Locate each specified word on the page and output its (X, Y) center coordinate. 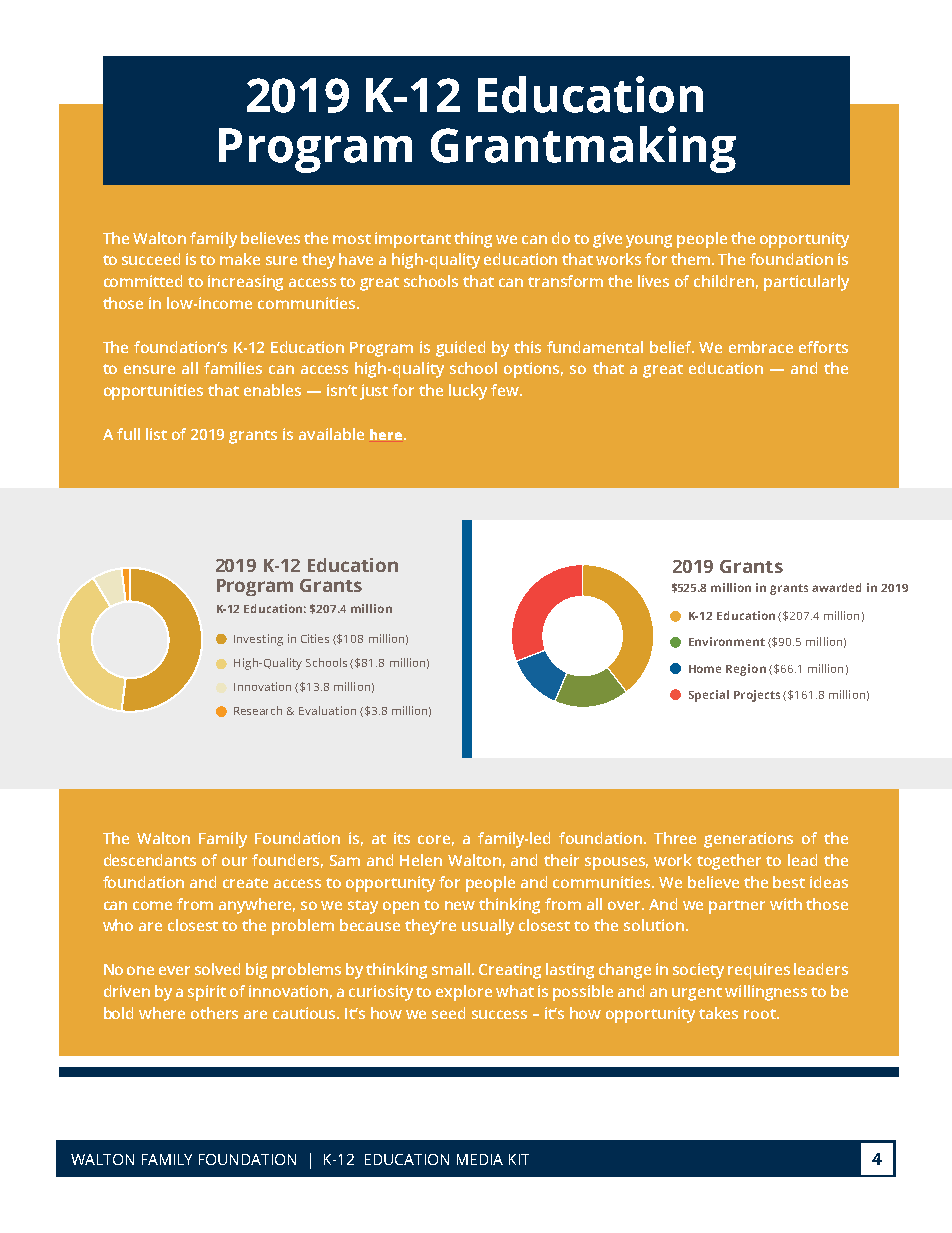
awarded (836, 587)
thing (473, 240)
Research (258, 710)
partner (737, 907)
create (245, 883)
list (156, 434)
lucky (468, 392)
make (240, 259)
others (214, 1013)
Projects (757, 696)
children (724, 281)
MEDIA (480, 1159)
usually (488, 927)
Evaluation (327, 710)
